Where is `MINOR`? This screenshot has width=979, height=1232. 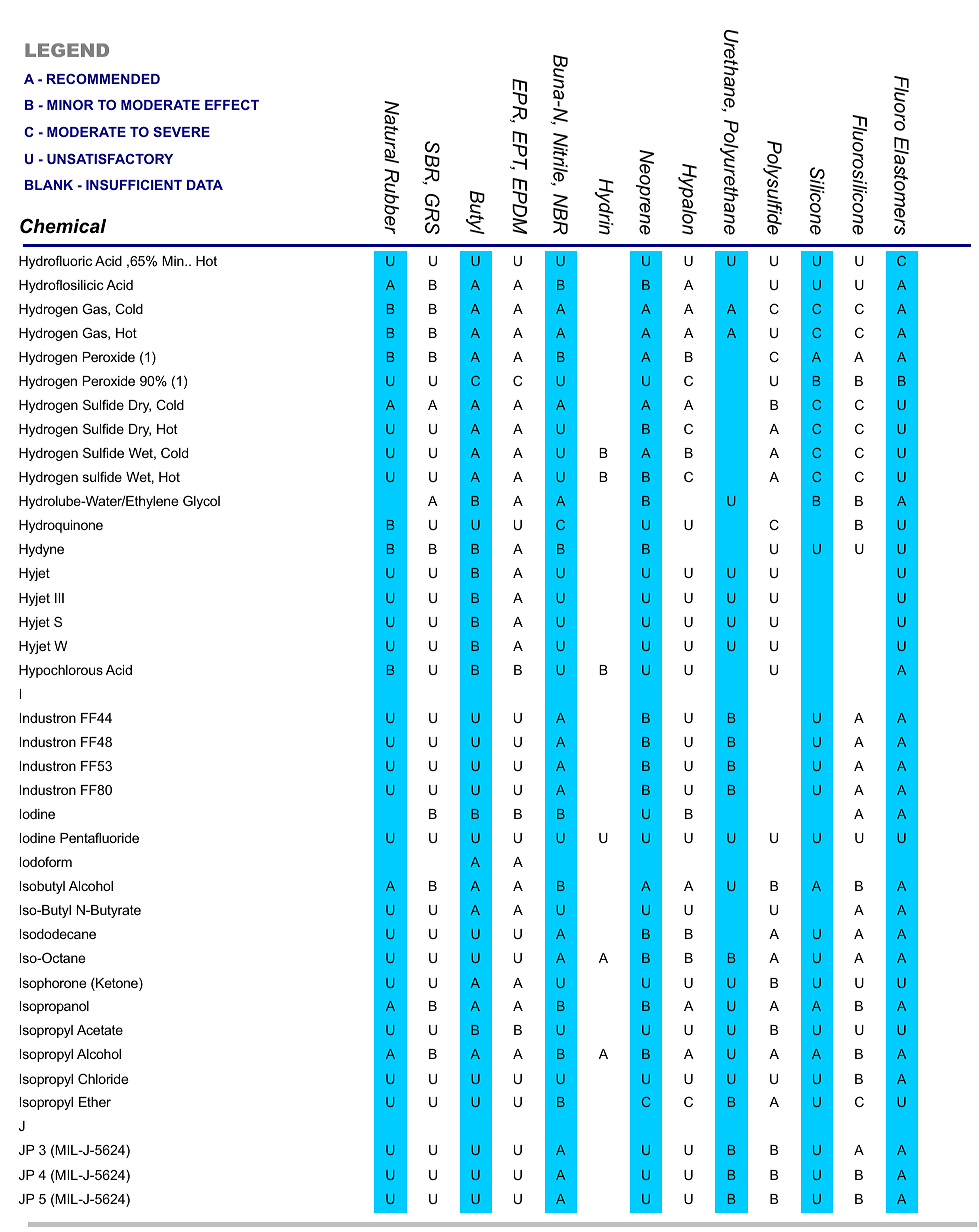 MINOR is located at coordinates (70, 105).
